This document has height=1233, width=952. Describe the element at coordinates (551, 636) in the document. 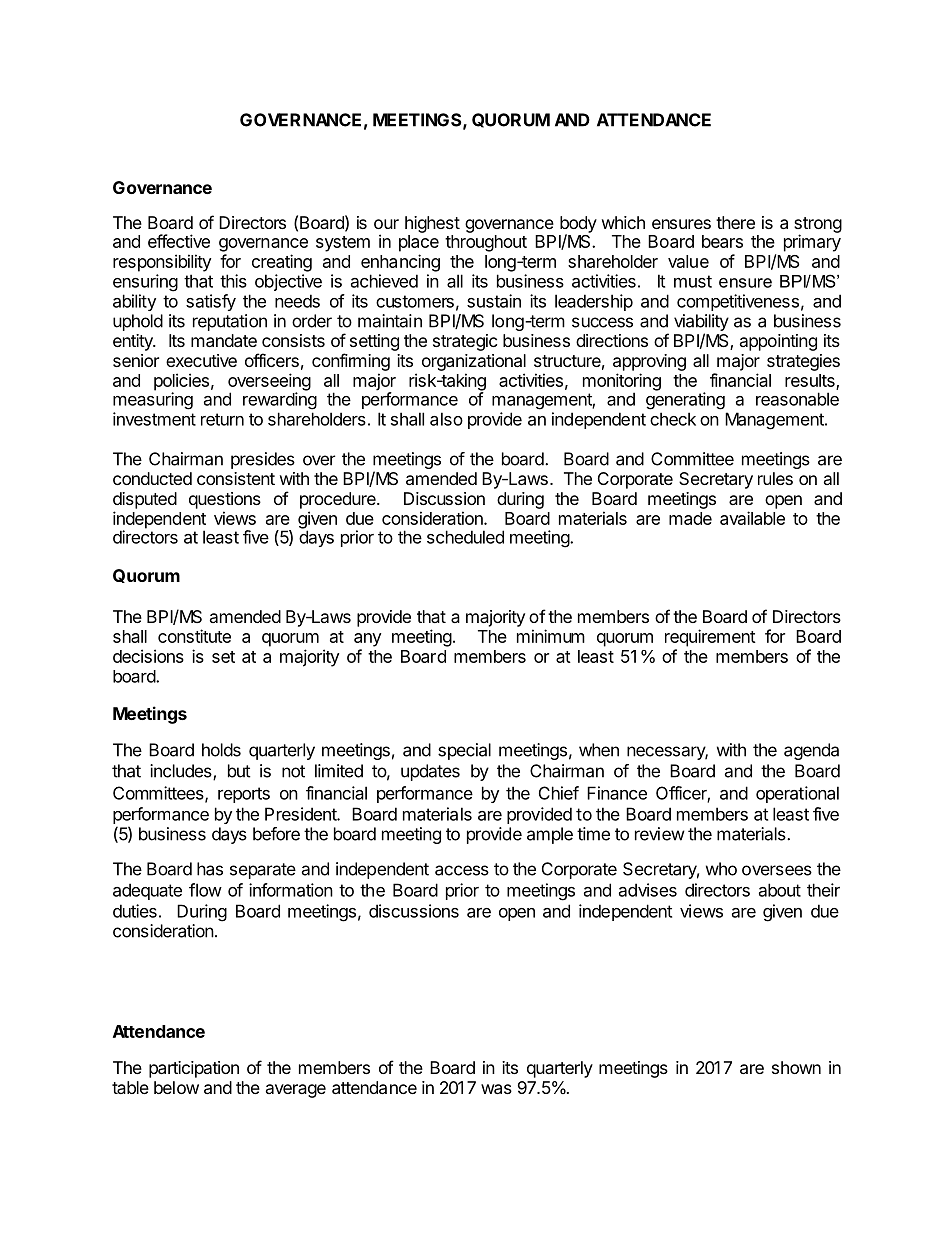

I see `minimum` at that location.
